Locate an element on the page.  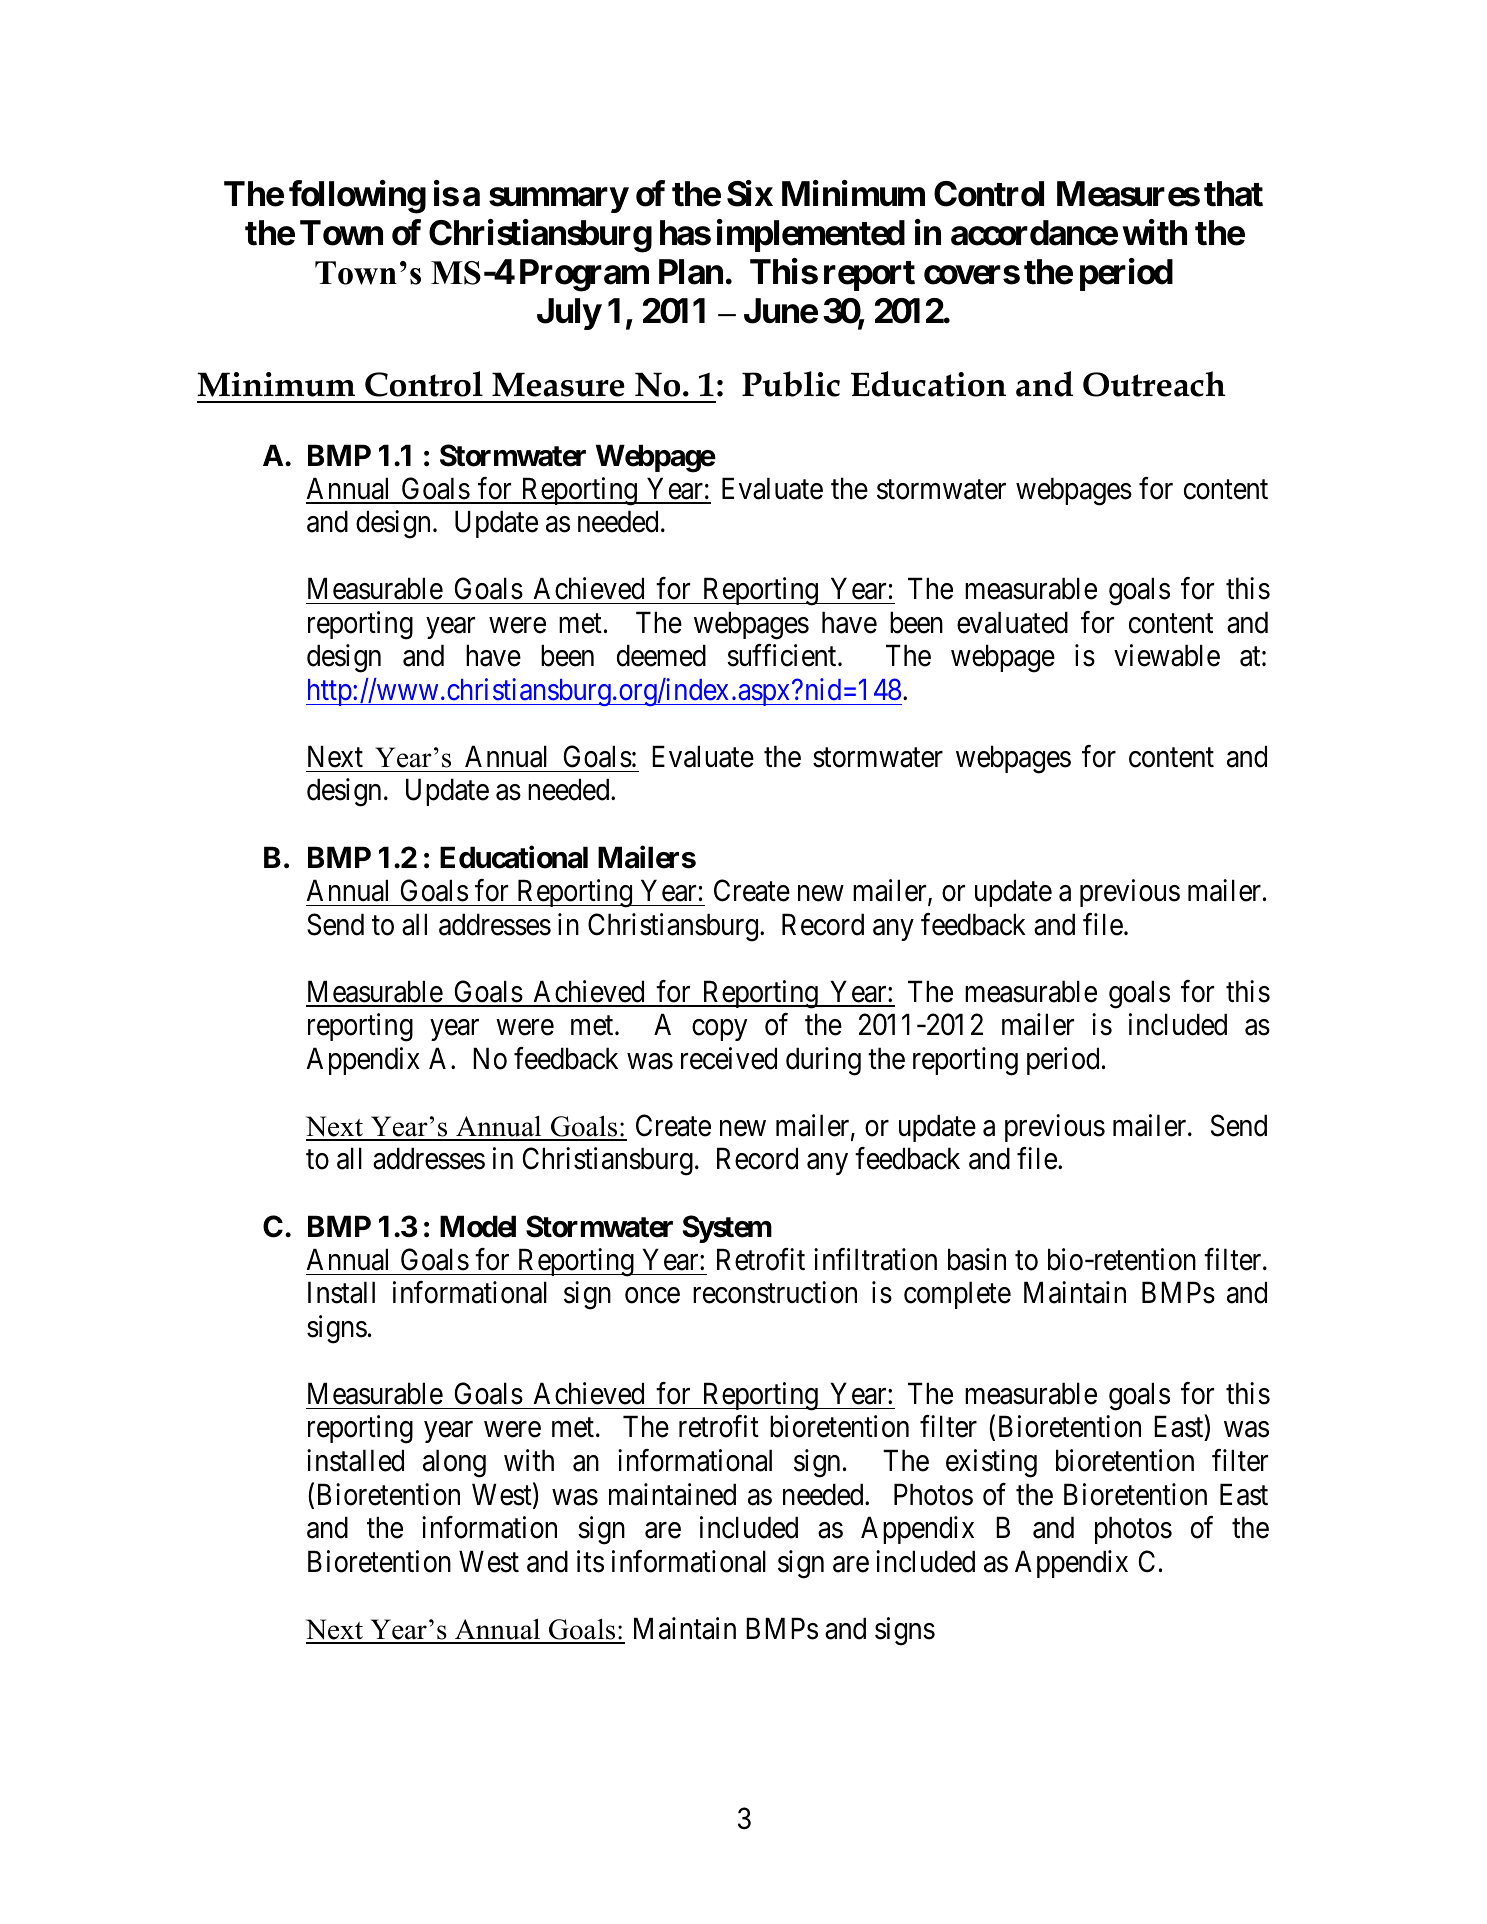
viewable is located at coordinates (1167, 655).
